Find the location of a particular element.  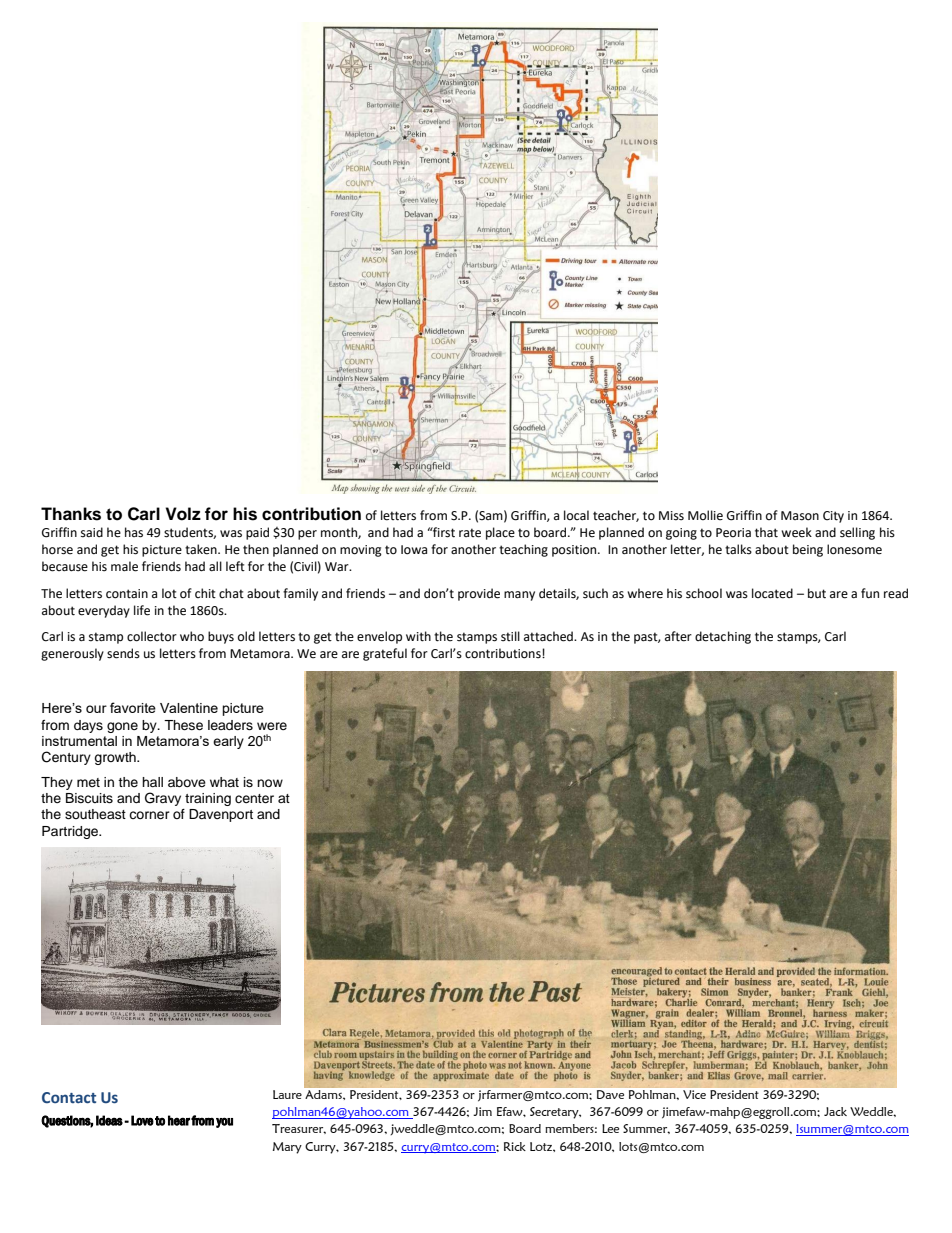

place is located at coordinates (500, 533).
